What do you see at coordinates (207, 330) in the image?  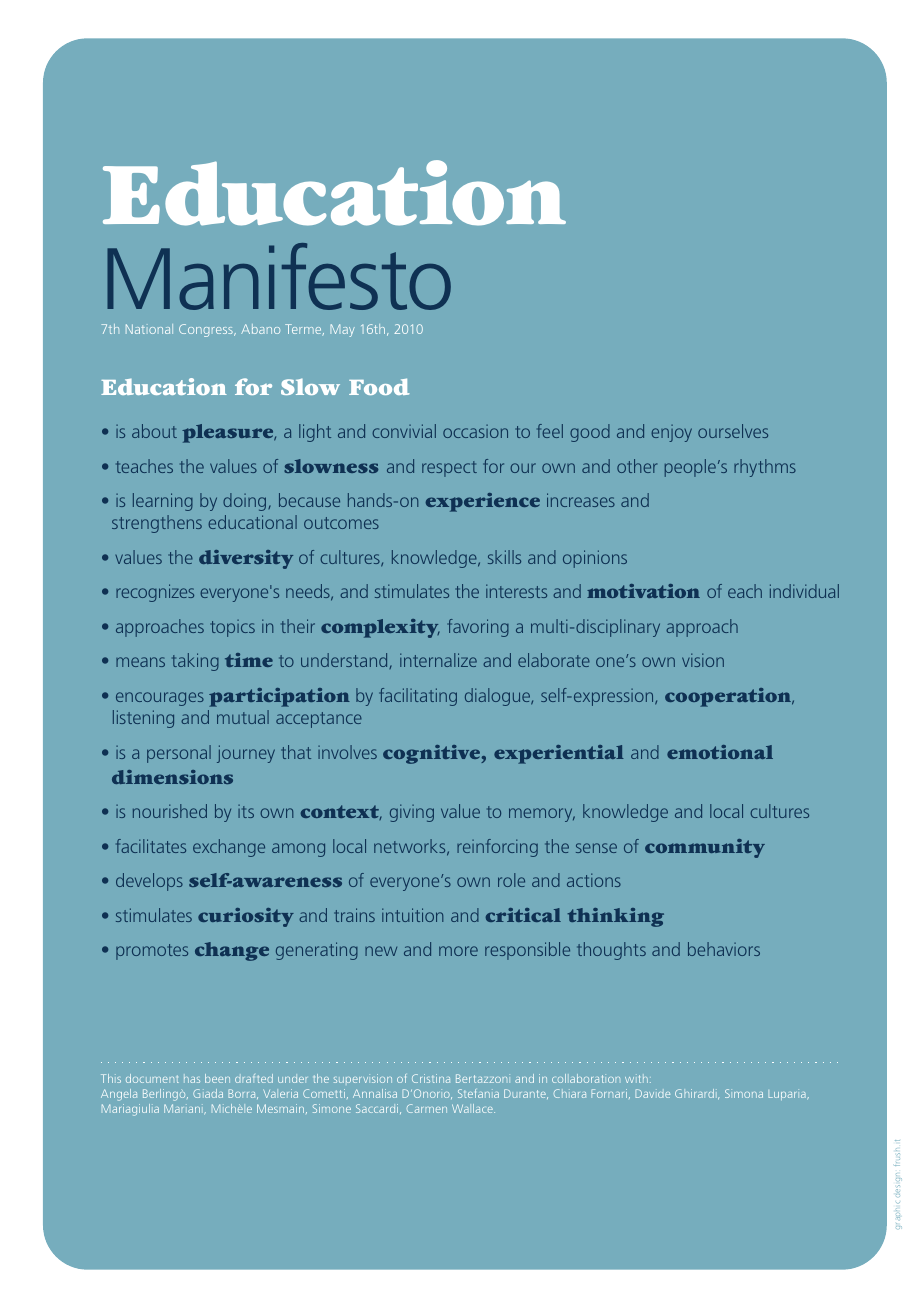 I see `Congress` at bounding box center [207, 330].
